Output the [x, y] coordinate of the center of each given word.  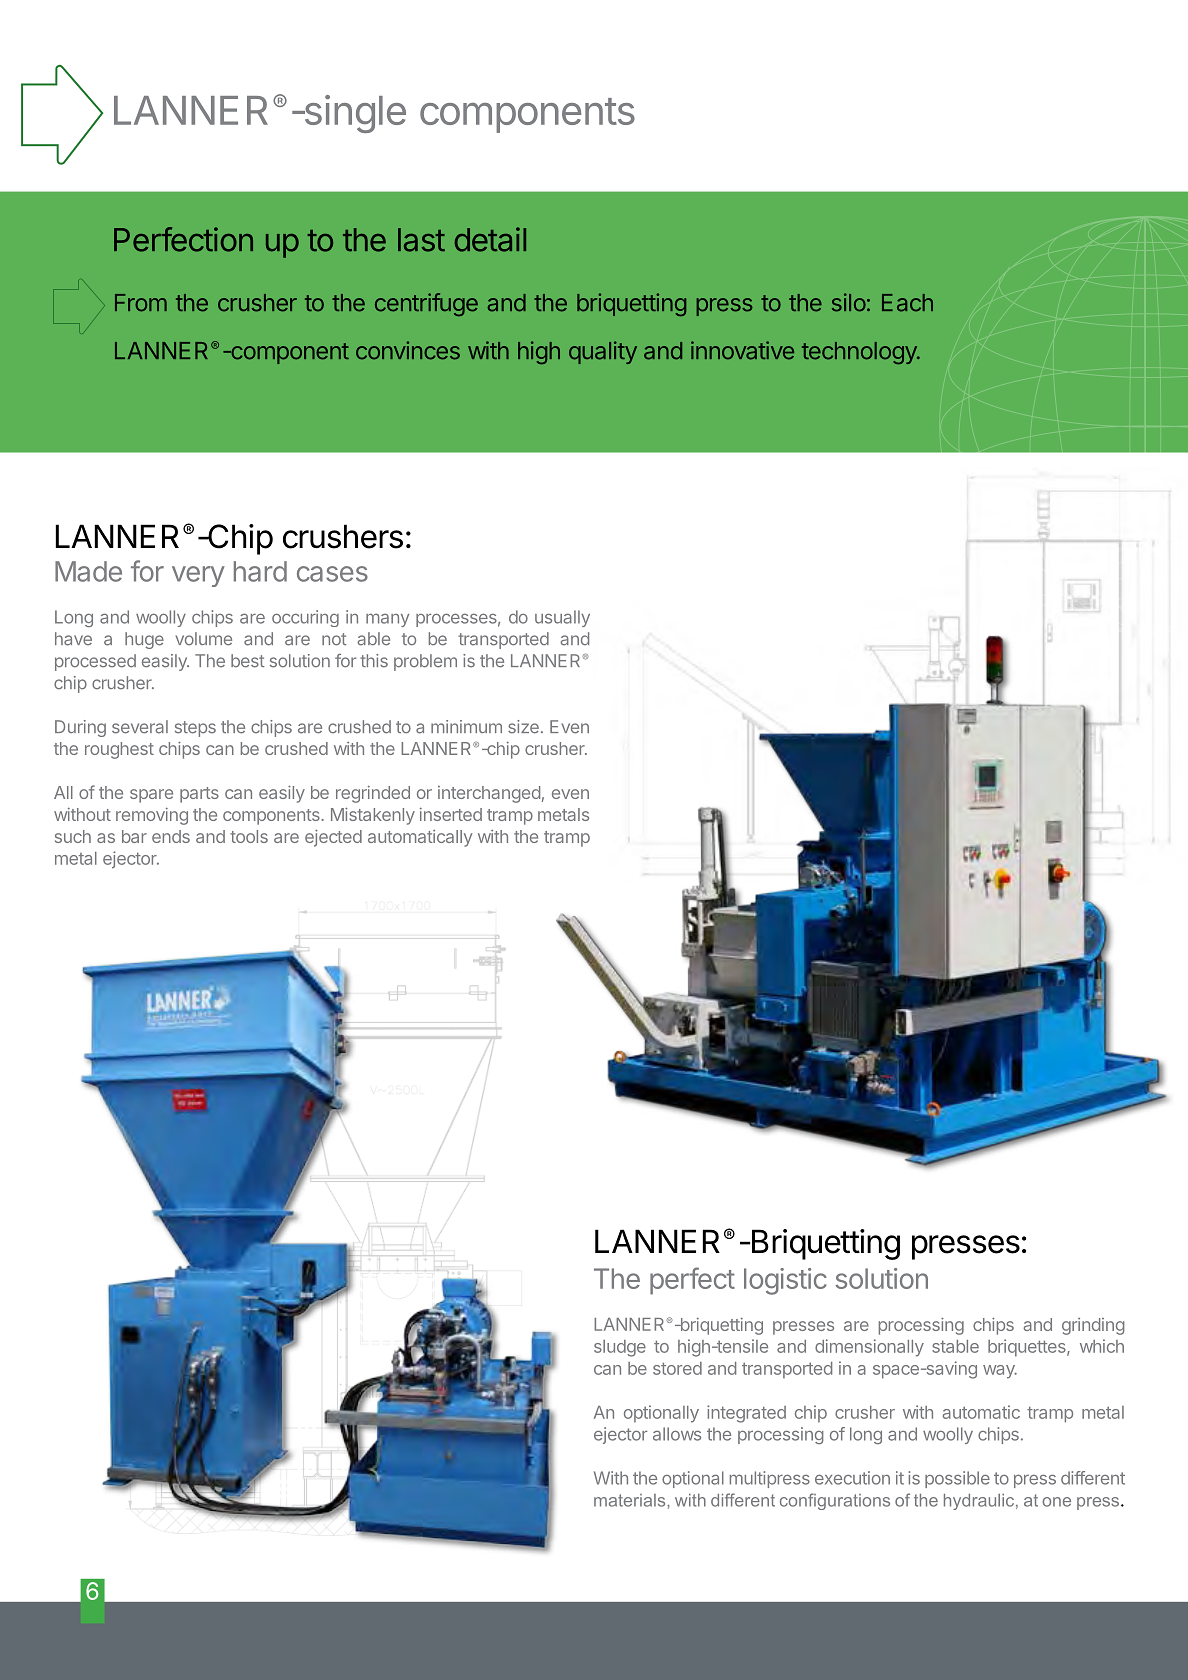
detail [490, 239]
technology [860, 353]
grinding [1093, 1326]
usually [562, 618]
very [198, 576]
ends [171, 836]
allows [677, 1434]
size [523, 727]
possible [957, 1479]
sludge [620, 1348]
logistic [785, 1281]
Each [907, 303]
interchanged [489, 794]
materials [631, 1500]
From [141, 303]
